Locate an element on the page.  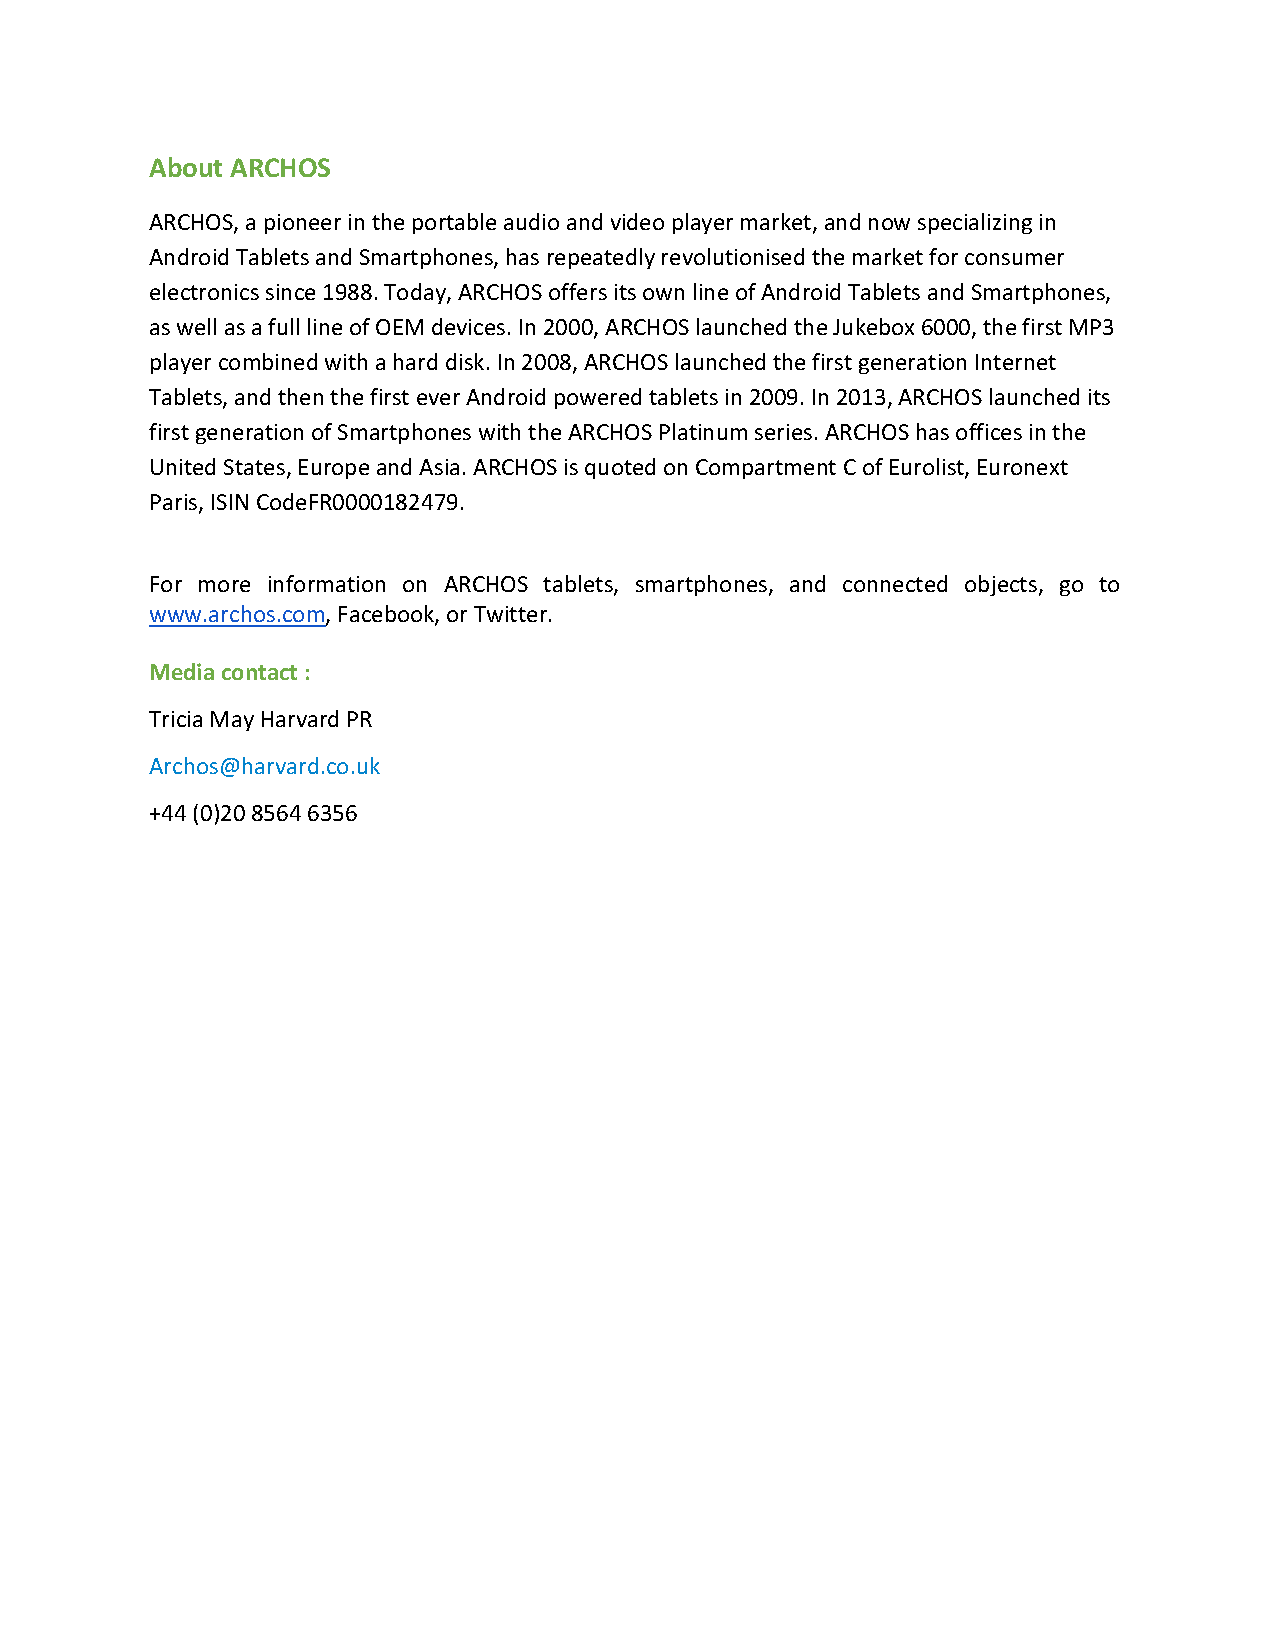
States is located at coordinates (256, 468).
